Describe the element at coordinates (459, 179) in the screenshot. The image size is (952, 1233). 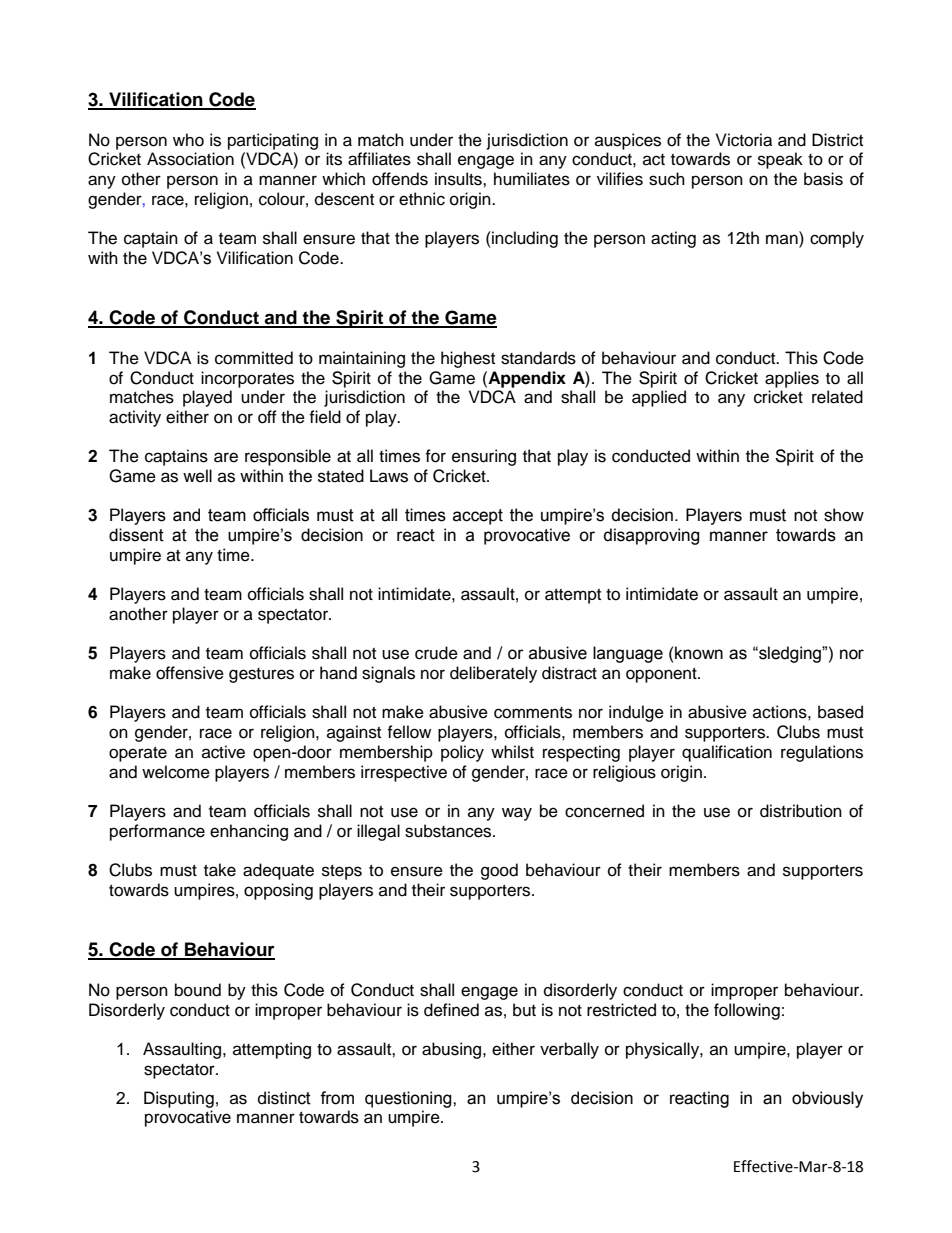
I see `insults` at that location.
